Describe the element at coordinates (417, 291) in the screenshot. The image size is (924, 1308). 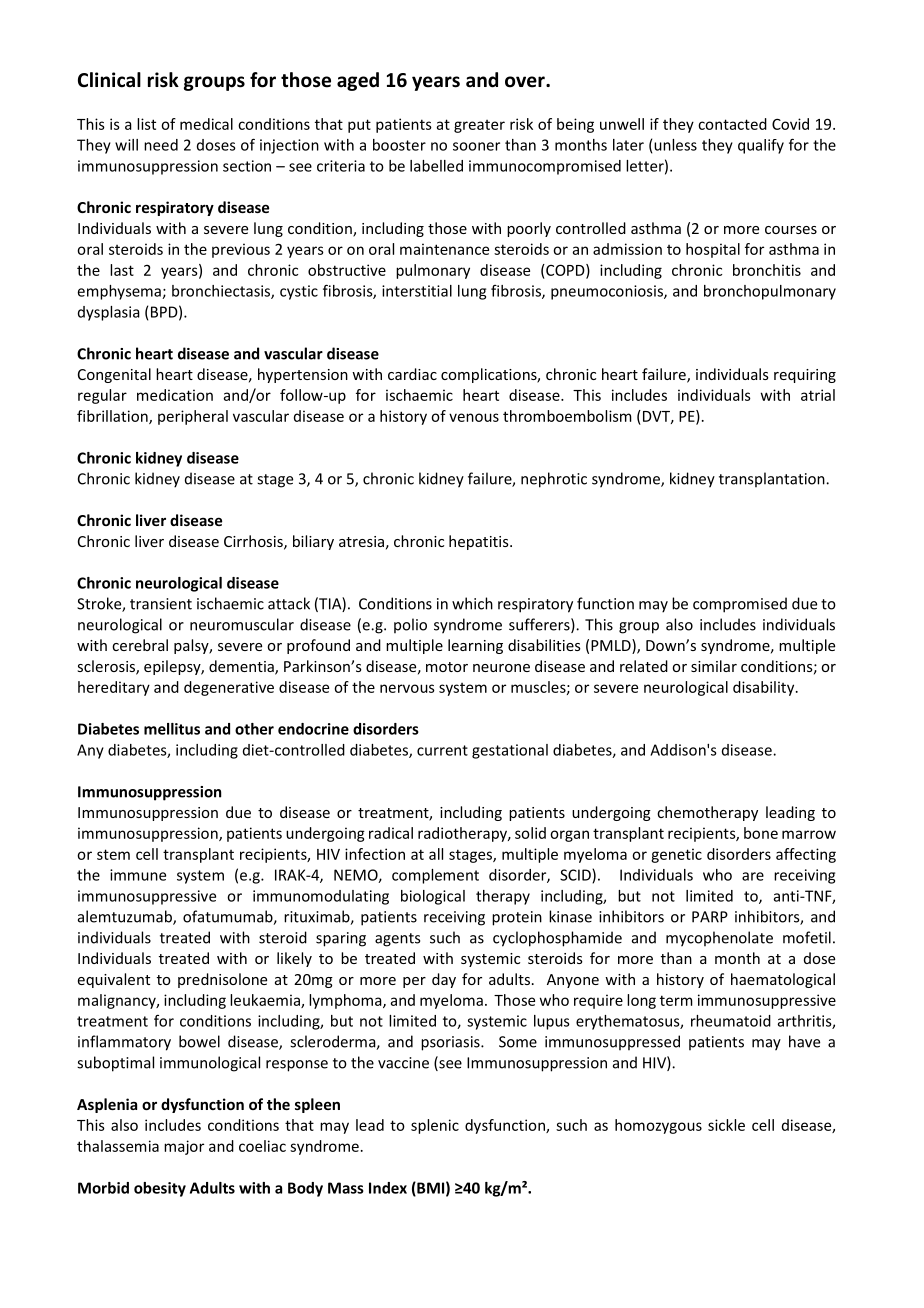
I see `interstitial` at that location.
